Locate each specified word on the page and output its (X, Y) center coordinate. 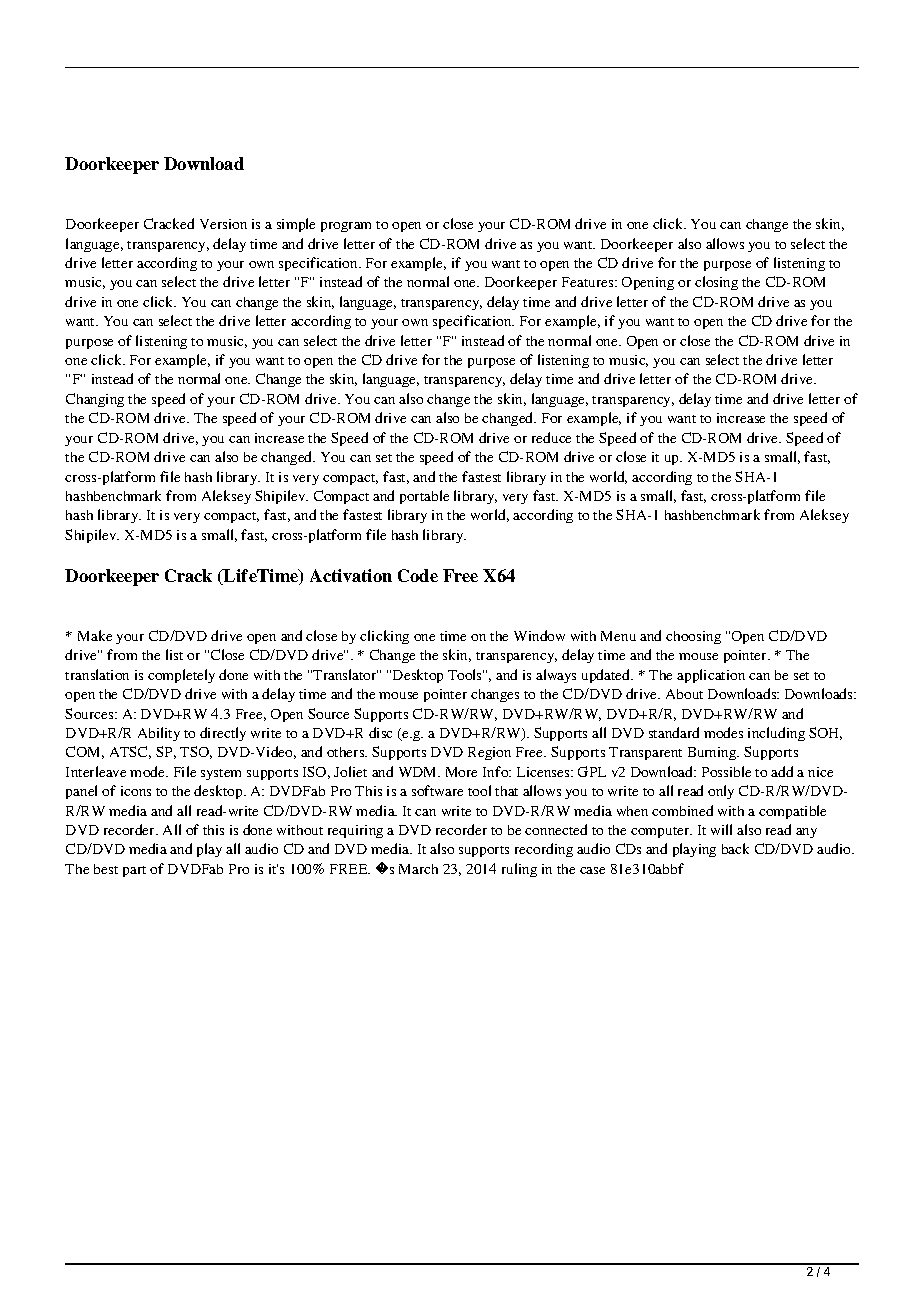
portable (424, 497)
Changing (95, 400)
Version (223, 224)
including (776, 734)
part (134, 871)
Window (539, 635)
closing (716, 283)
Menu (618, 636)
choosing (693, 637)
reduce (551, 437)
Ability (159, 734)
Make (95, 635)
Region (489, 753)
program (346, 227)
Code (418, 575)
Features (589, 282)
